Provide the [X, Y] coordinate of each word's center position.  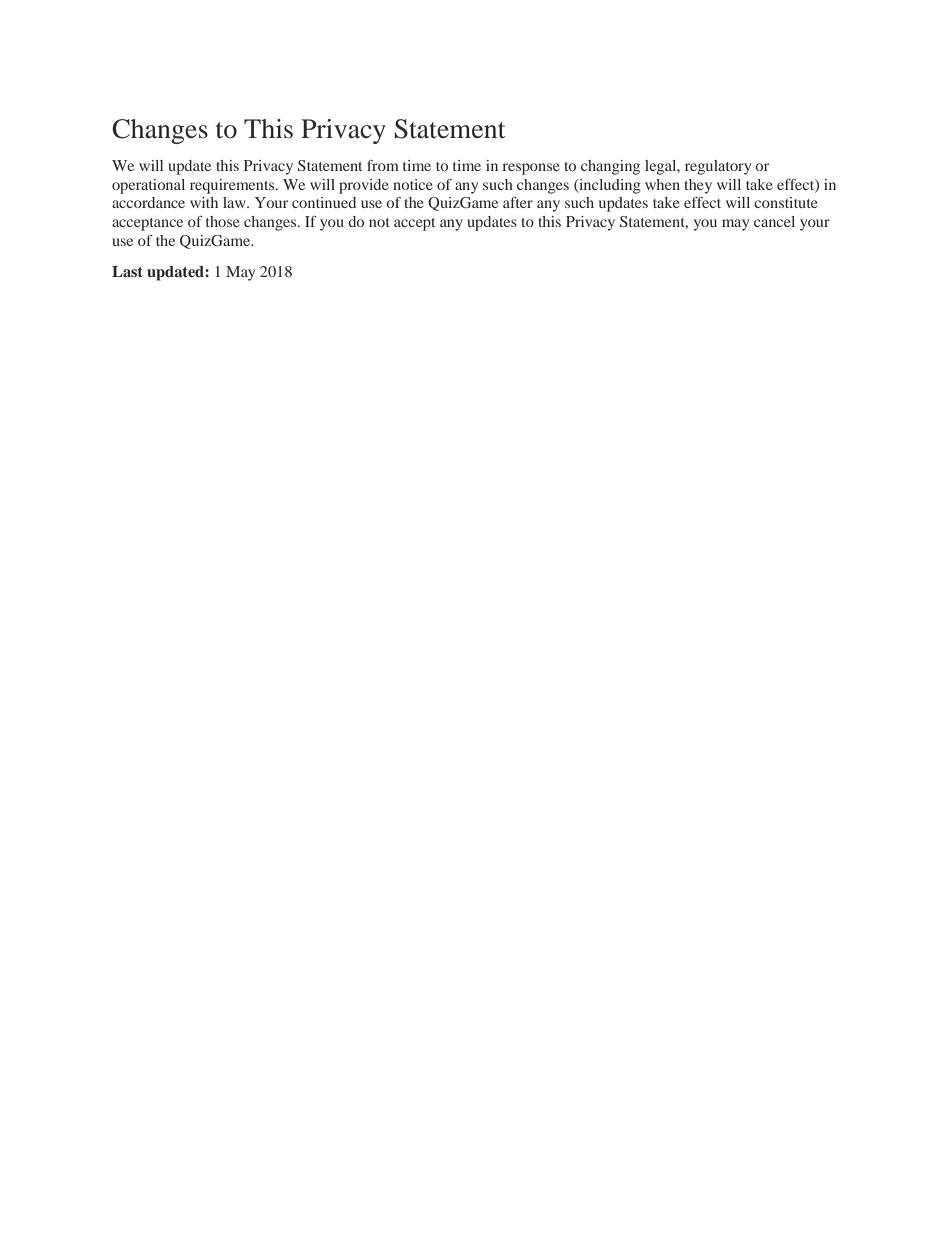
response [531, 169]
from [383, 165]
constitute [785, 202]
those [222, 221]
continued [324, 202]
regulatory [718, 167]
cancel [774, 221]
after [518, 202]
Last [127, 271]
